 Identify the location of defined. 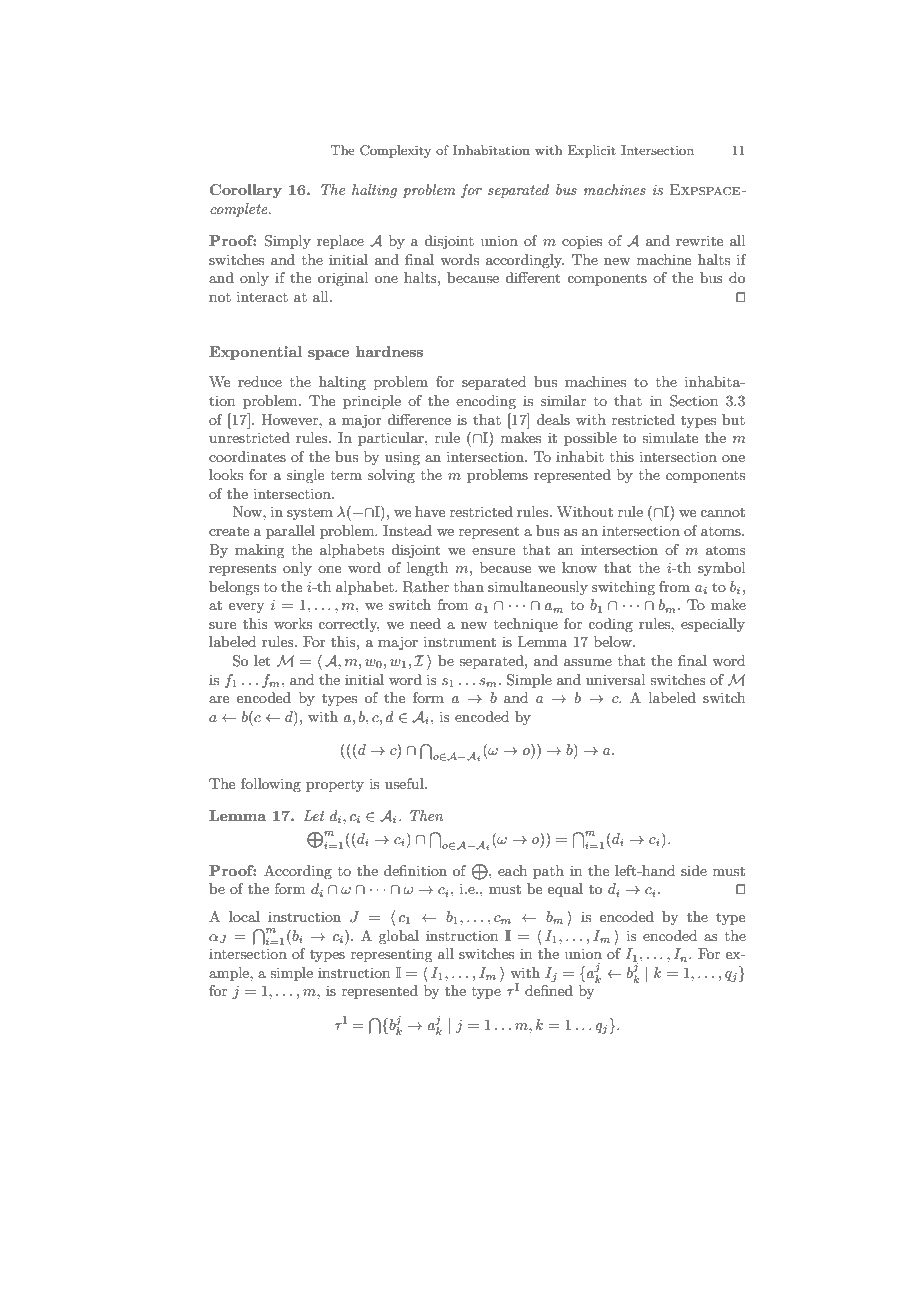
(549, 990).
